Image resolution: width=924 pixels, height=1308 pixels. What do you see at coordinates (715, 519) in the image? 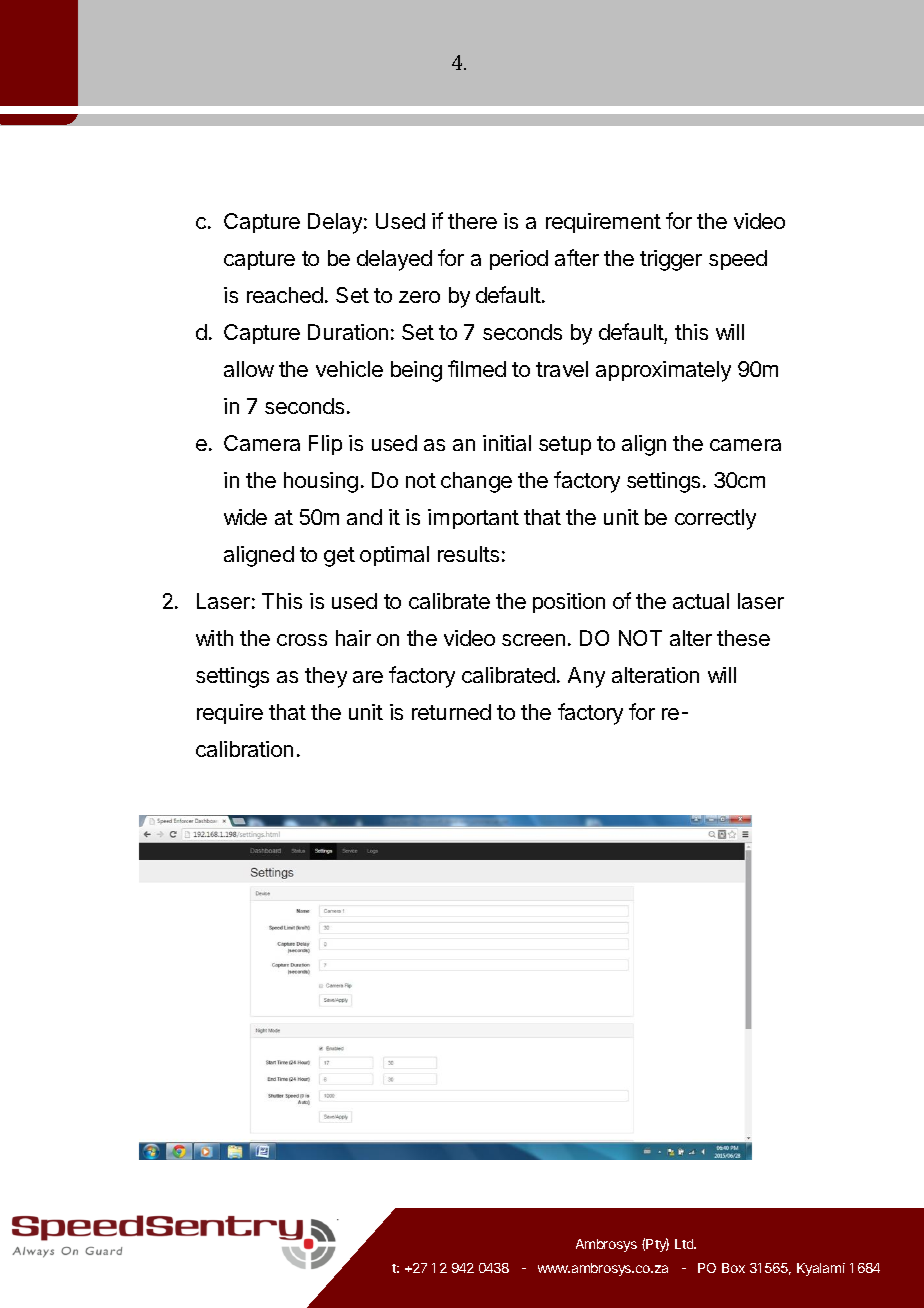
I see `correctly` at bounding box center [715, 519].
